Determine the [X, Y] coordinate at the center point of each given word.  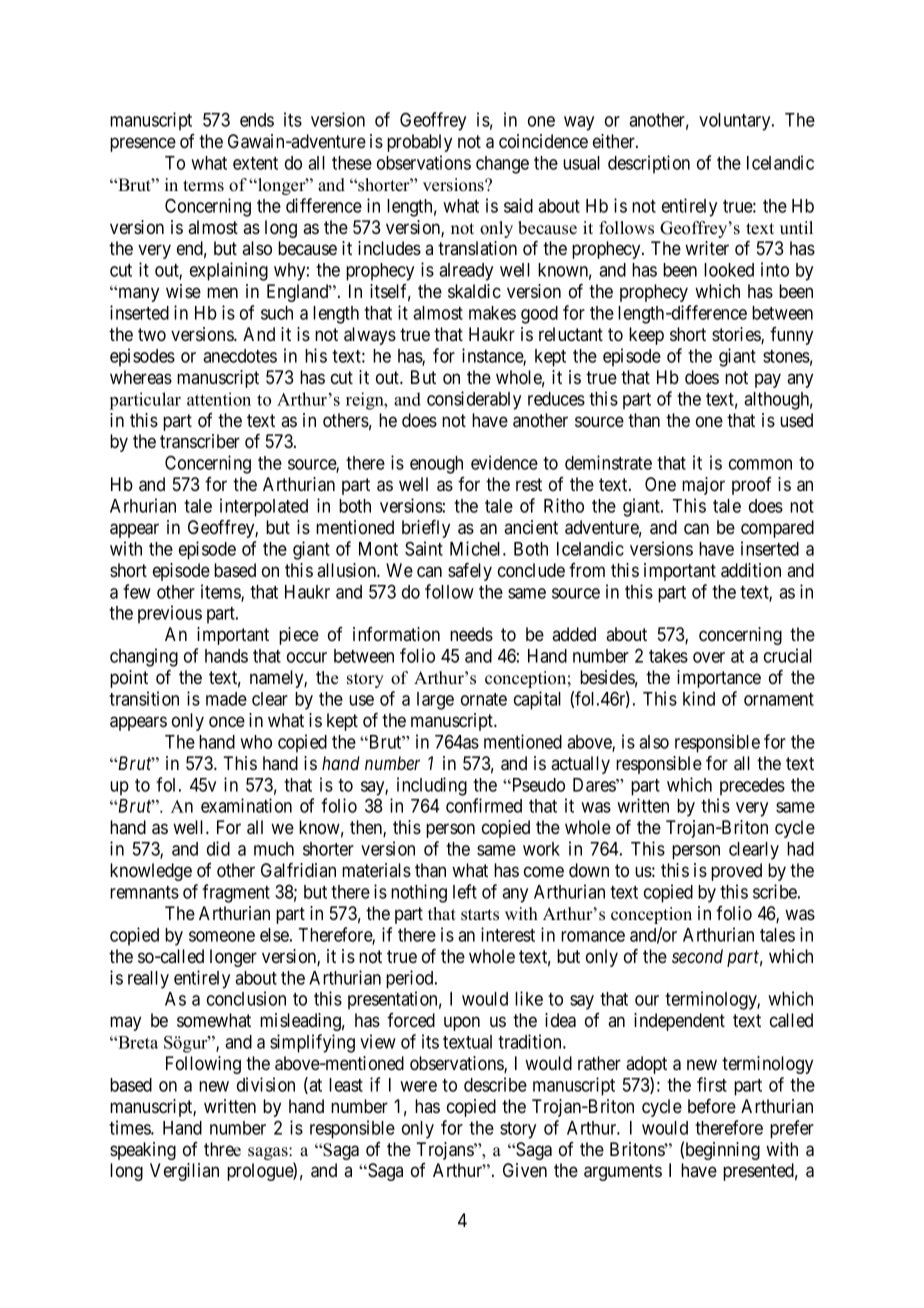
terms [203, 186]
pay [768, 380]
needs [471, 634]
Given [525, 1170]
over [709, 657]
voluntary [736, 122]
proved [736, 872]
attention [219, 399]
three [222, 1149]
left [465, 891]
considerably [474, 400]
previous [170, 614]
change [502, 165]
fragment [236, 893]
